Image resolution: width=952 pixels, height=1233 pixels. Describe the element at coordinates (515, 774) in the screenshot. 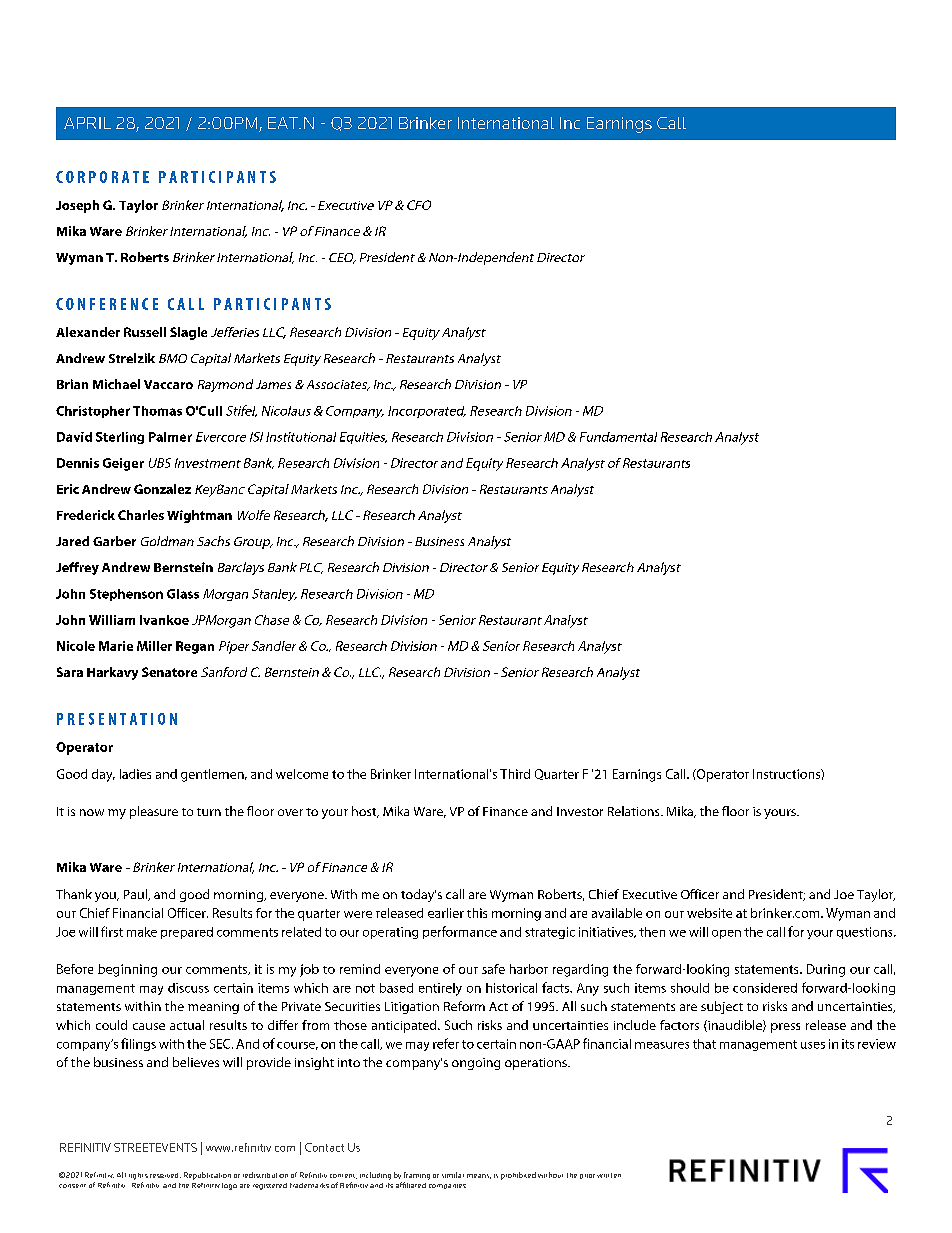

I see `Third` at that location.
